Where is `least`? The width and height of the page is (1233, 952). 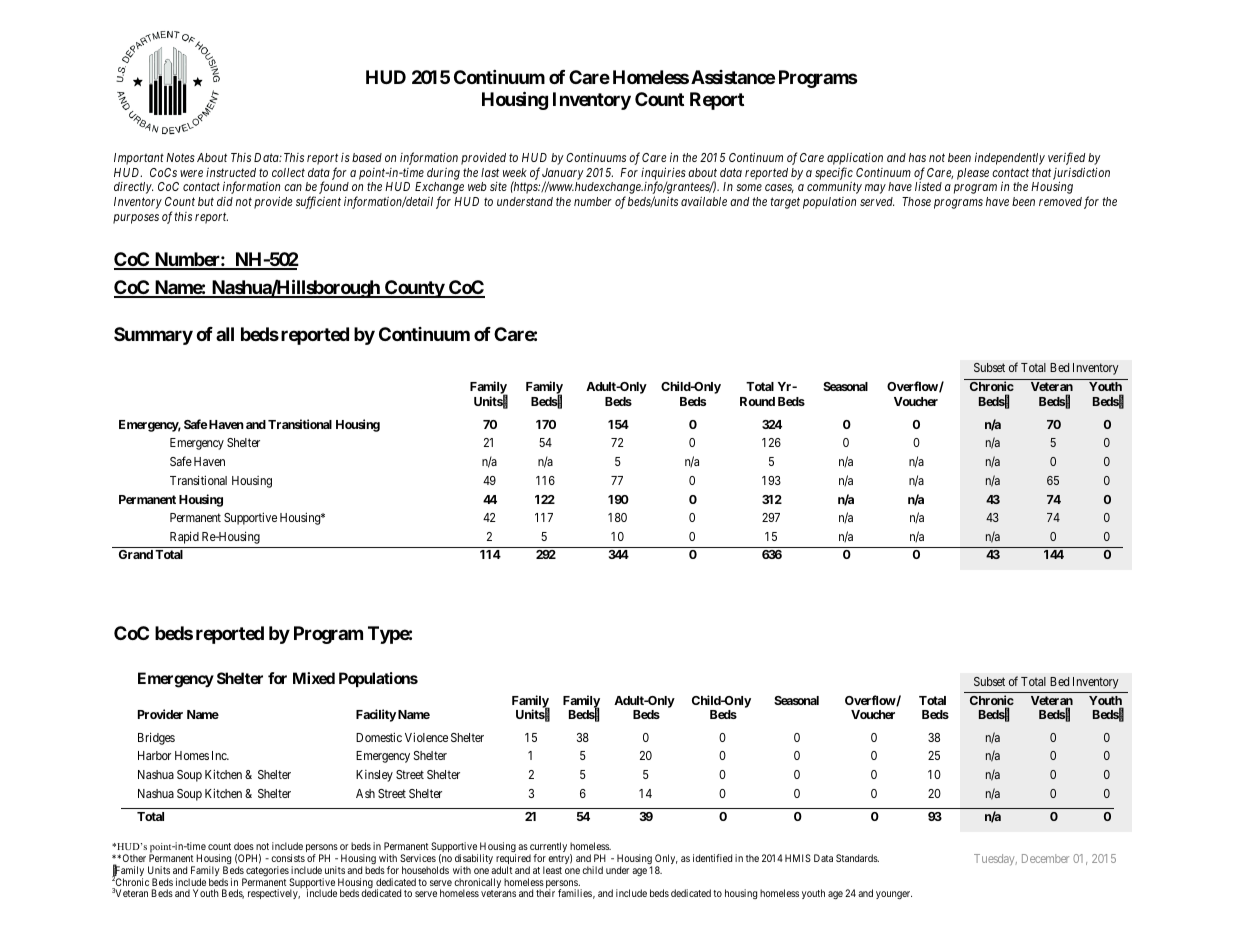 least is located at coordinates (552, 870).
